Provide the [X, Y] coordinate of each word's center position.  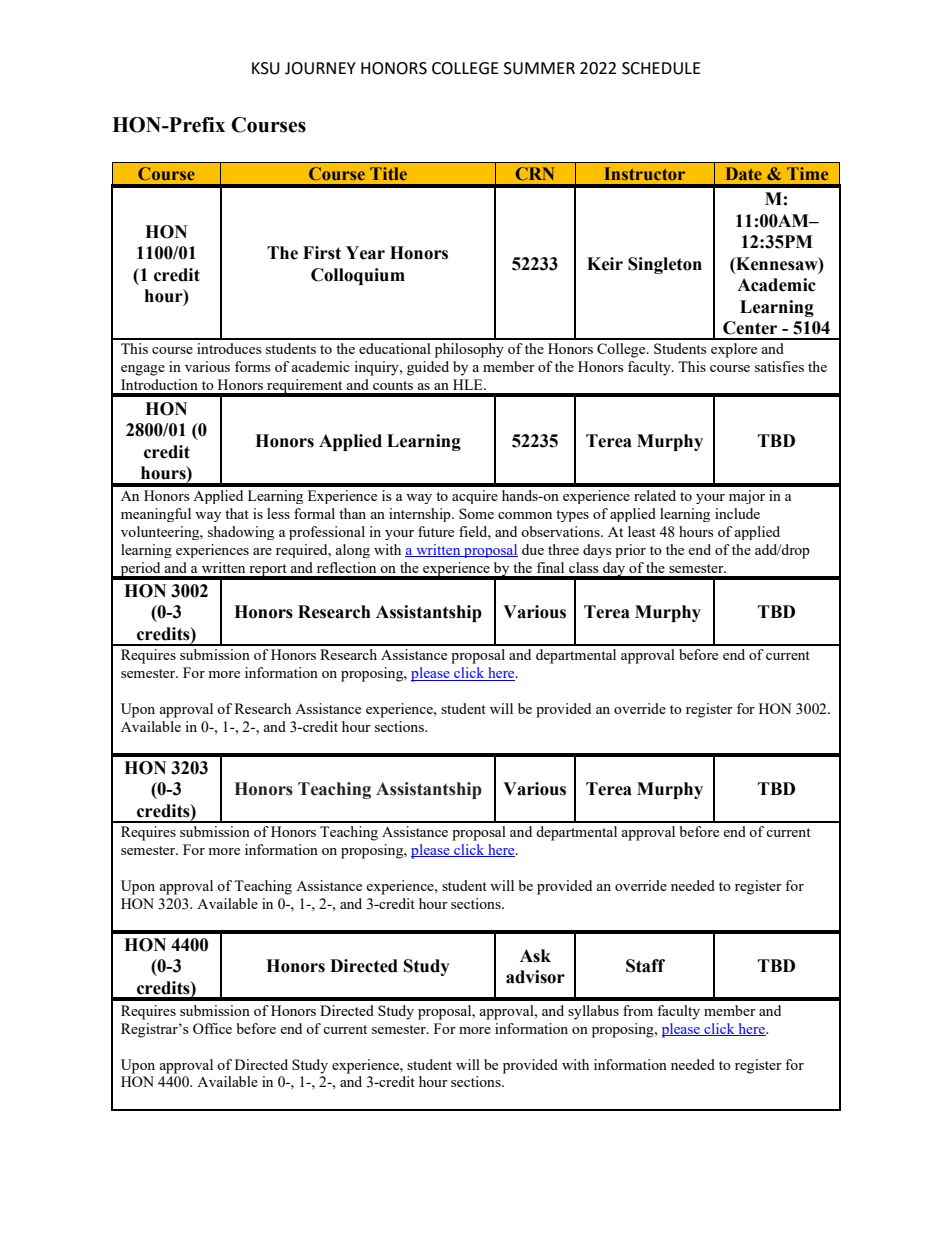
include [737, 513]
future [436, 531]
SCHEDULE [661, 68]
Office [212, 1028]
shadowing [241, 533]
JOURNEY [320, 68]
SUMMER [539, 68]
